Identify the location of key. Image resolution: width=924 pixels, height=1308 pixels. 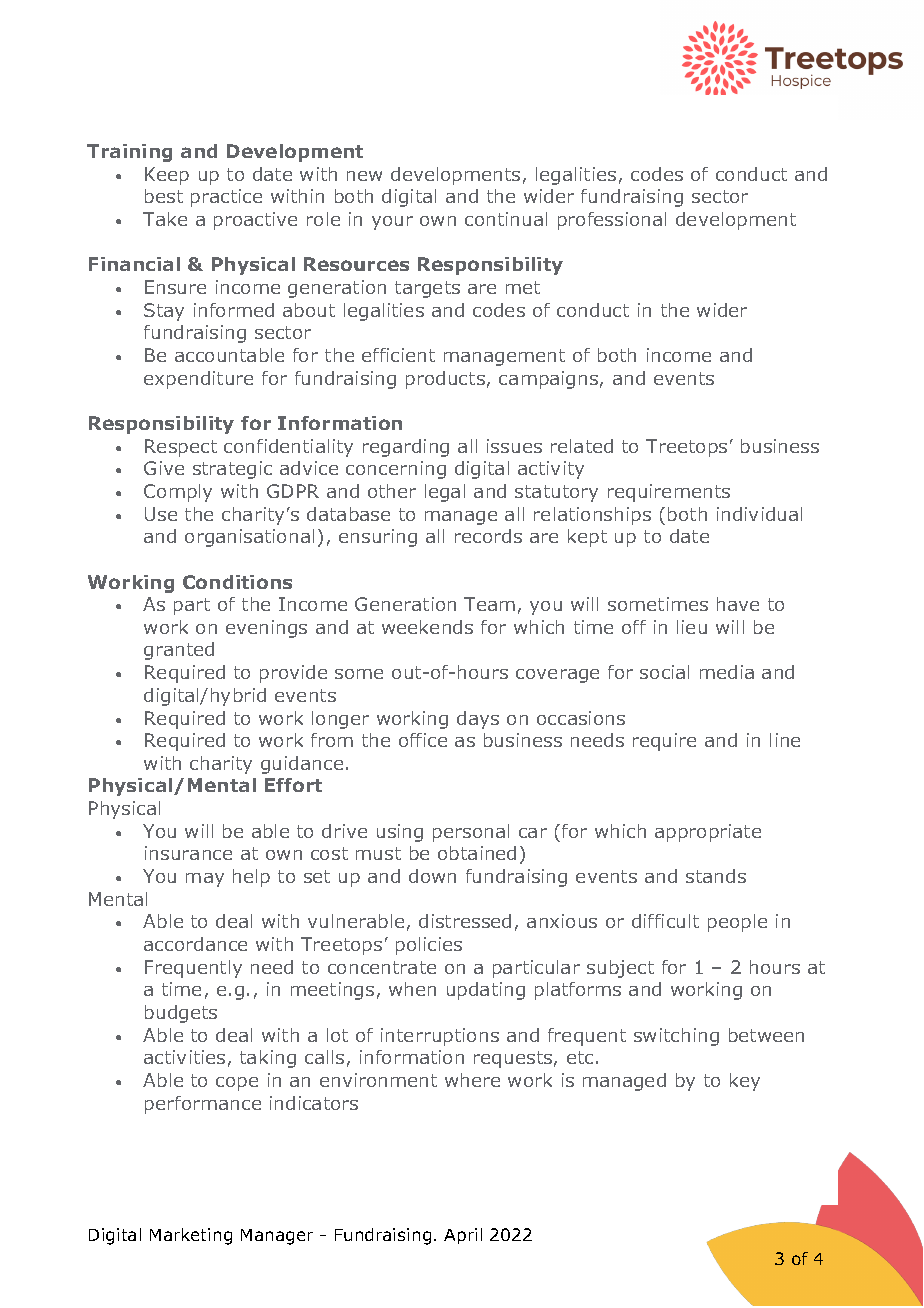
(745, 1082).
